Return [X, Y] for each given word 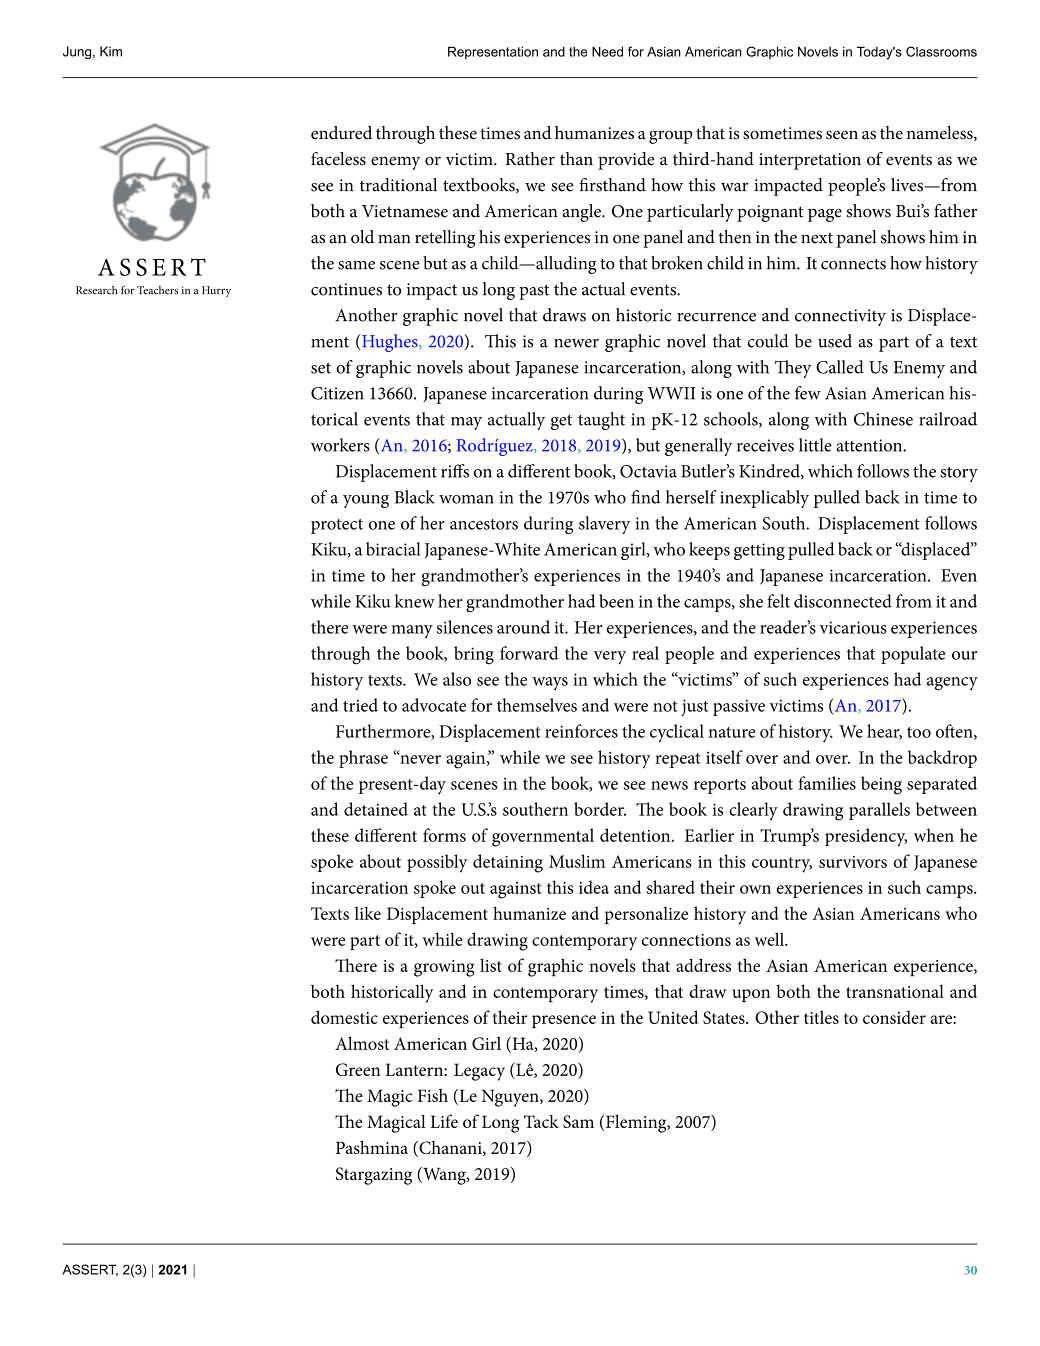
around [523, 627]
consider [894, 1017]
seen [842, 135]
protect [337, 526]
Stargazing [374, 1176]
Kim [111, 51]
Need [607, 51]
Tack [541, 1121]
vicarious [853, 627]
